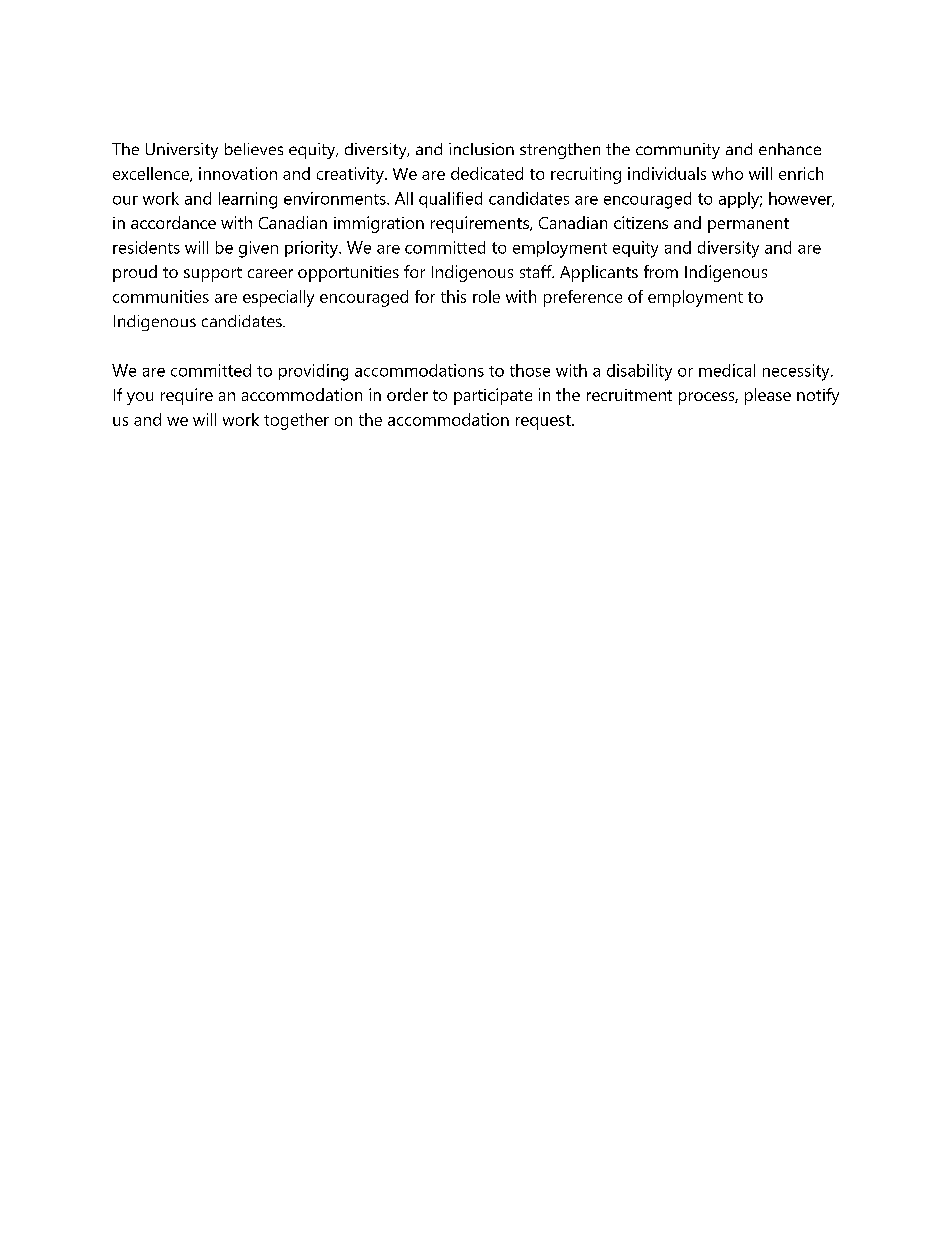 This document has width=952, height=1233. Describe the element at coordinates (748, 225) in the document. I see `permanent` at that location.
